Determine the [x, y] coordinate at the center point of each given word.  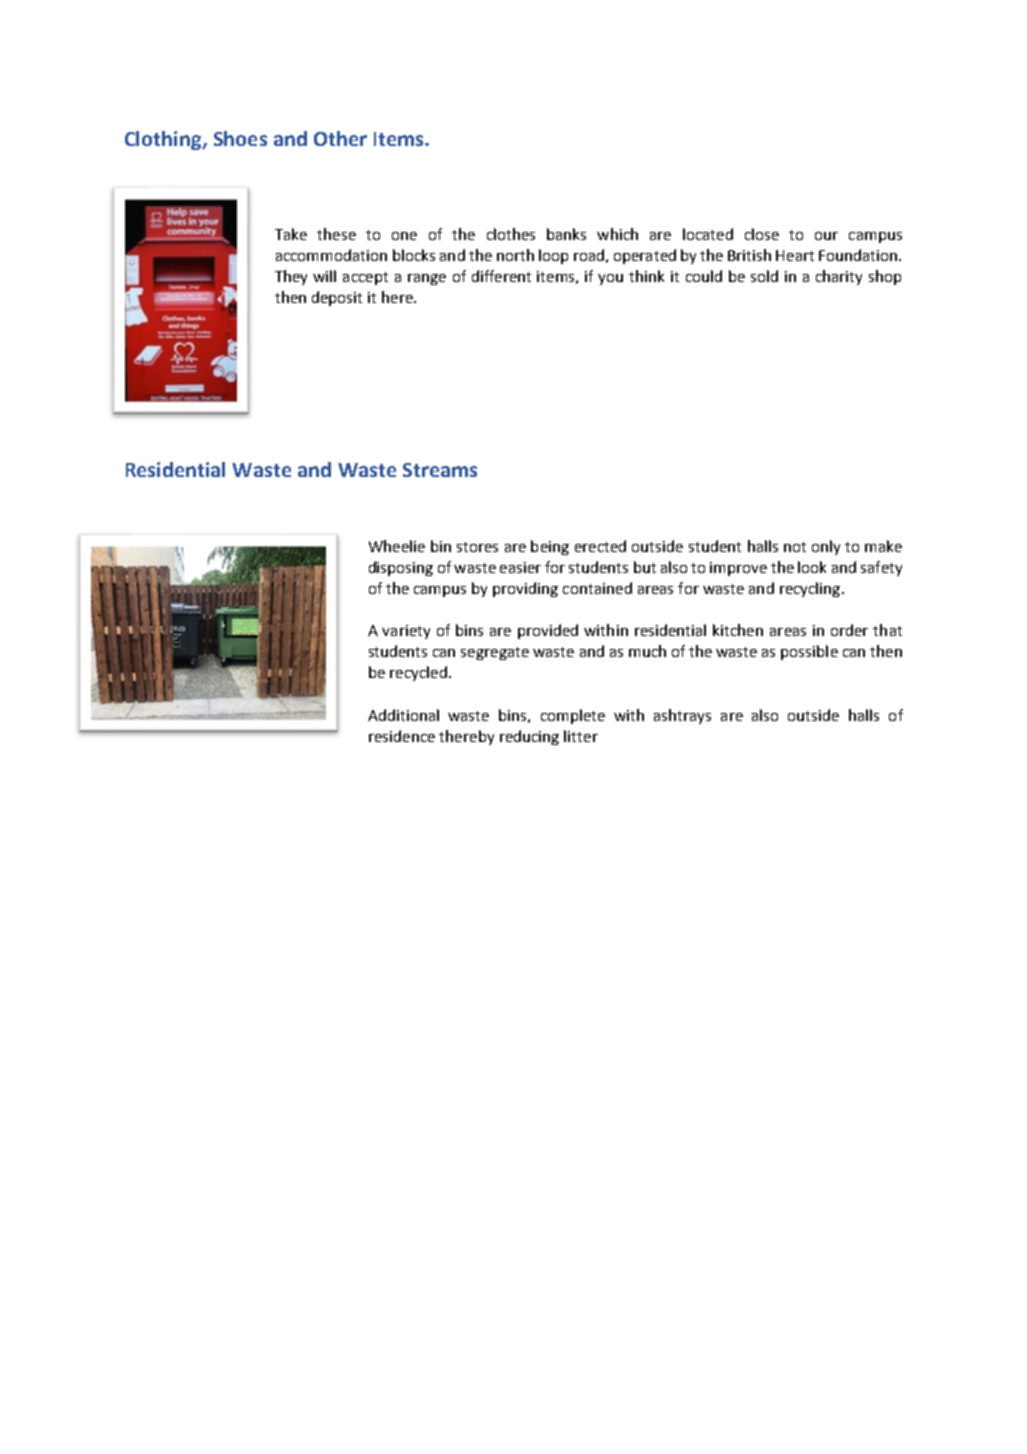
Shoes [240, 138]
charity [839, 277]
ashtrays [682, 716]
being [550, 547]
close [762, 234]
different [501, 276]
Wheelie [397, 546]
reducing [529, 737]
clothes [511, 234]
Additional [403, 715]
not [795, 547]
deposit [337, 298]
